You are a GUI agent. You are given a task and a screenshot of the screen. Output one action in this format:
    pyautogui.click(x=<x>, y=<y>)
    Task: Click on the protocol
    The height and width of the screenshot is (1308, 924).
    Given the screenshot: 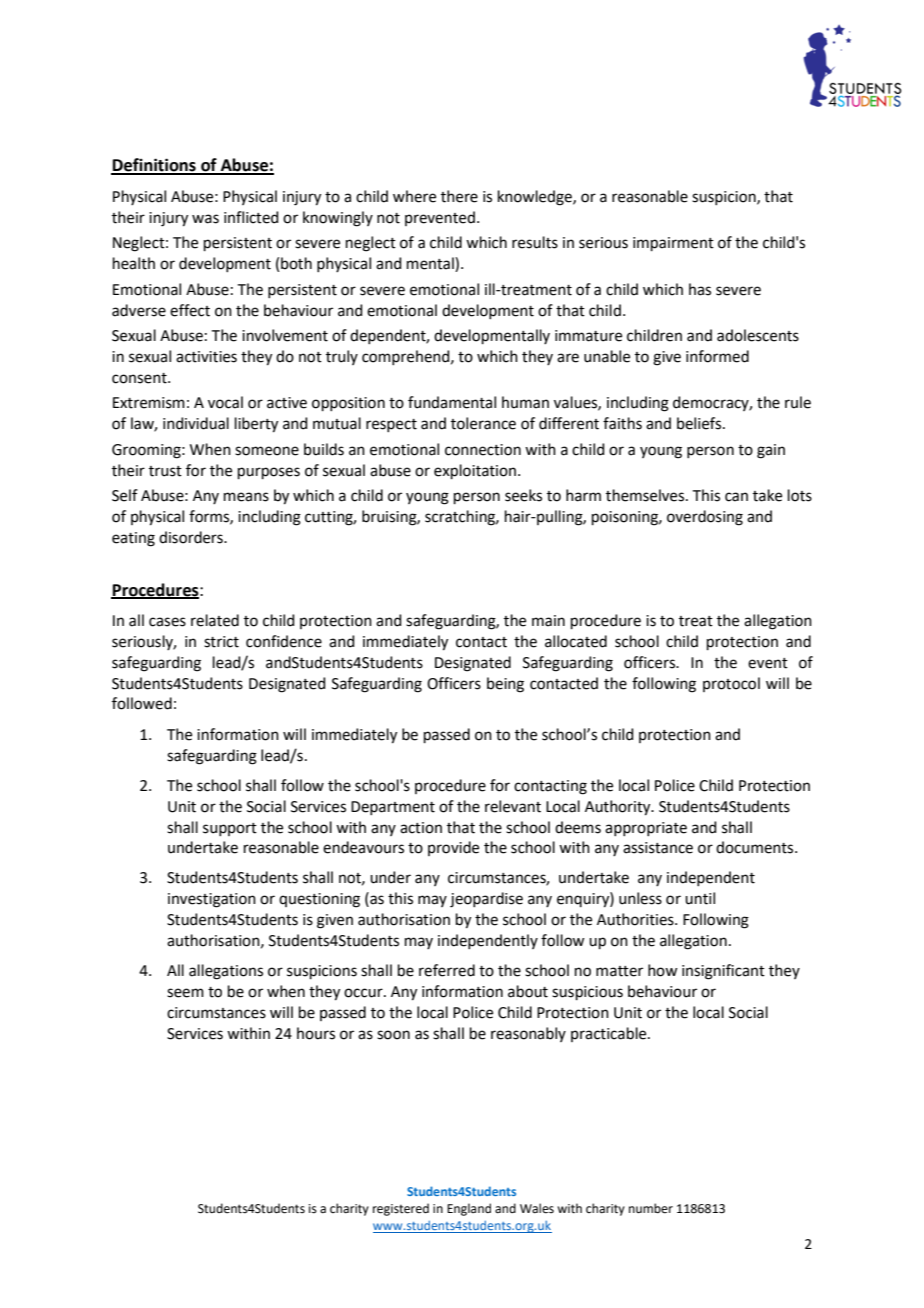 What is the action you would take?
    pyautogui.click(x=731, y=684)
